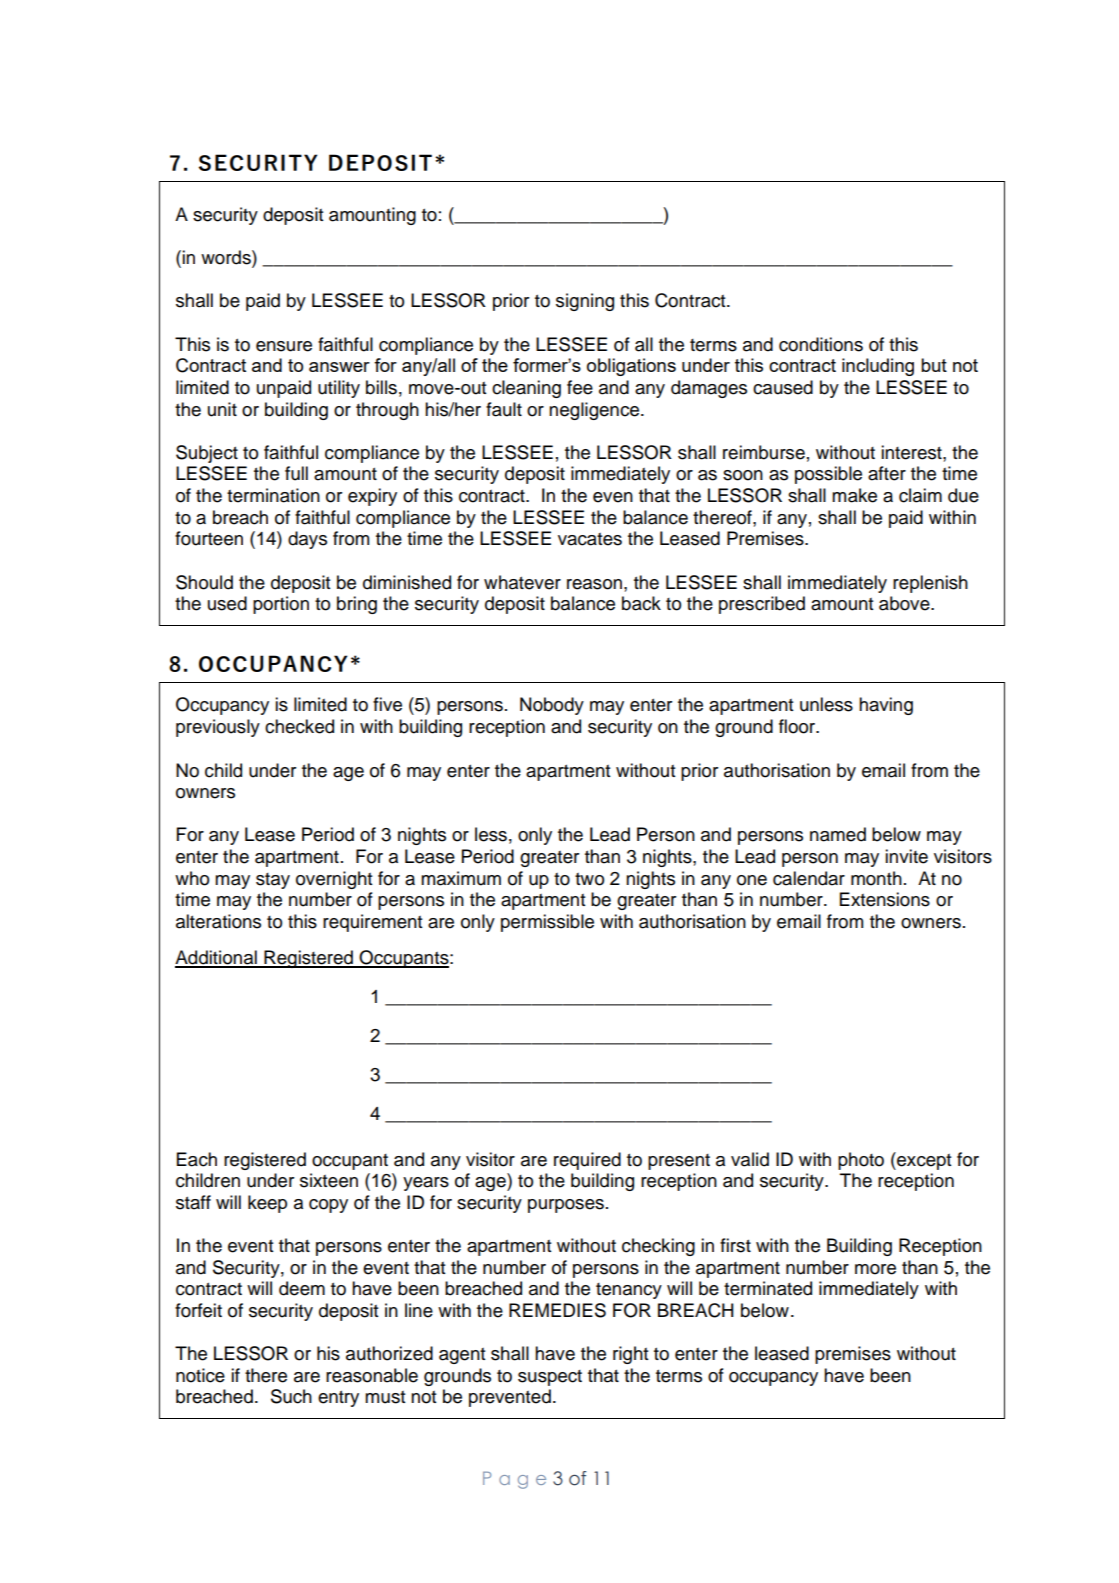  Describe the element at coordinates (291, 1396) in the screenshot. I see `Such` at that location.
